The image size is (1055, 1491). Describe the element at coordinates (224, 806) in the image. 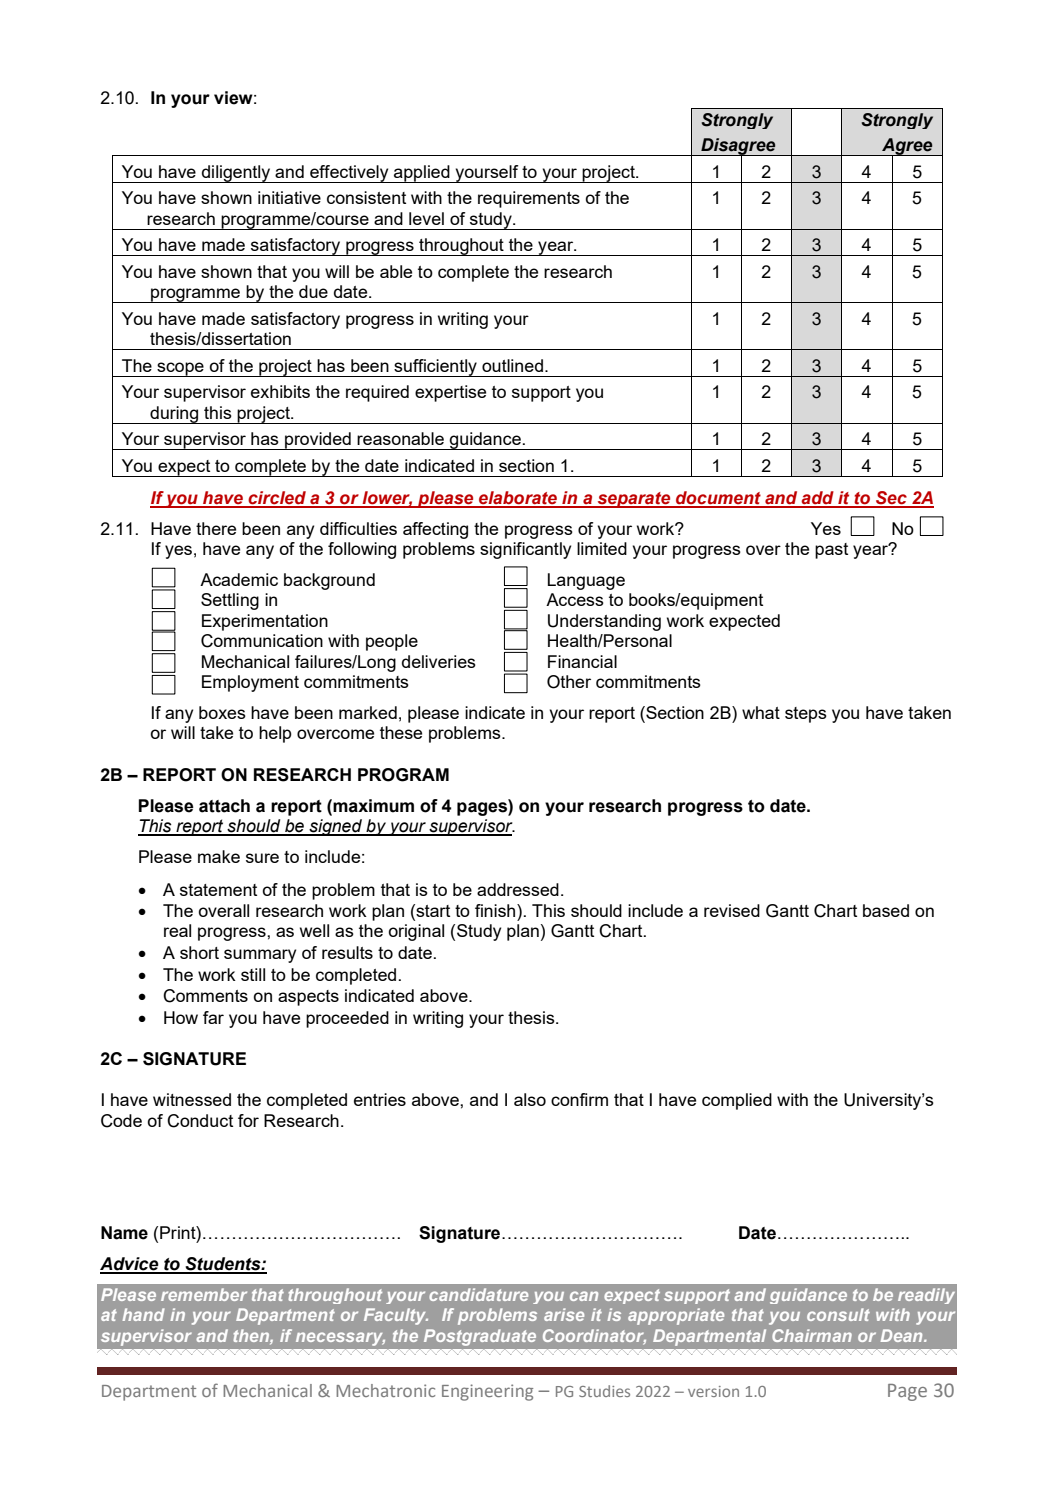

I see `attach` at that location.
